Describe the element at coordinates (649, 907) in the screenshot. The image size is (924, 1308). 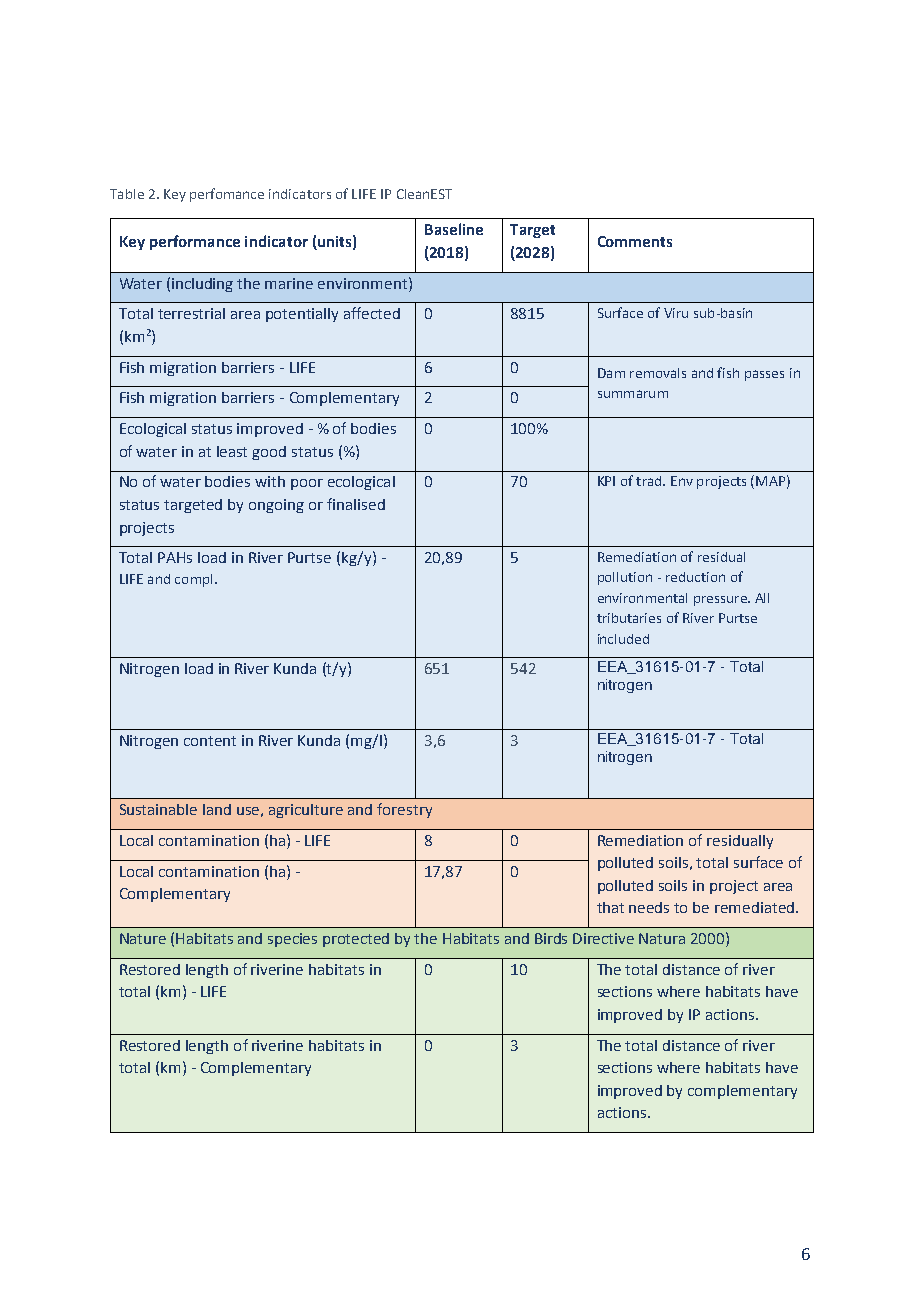
I see `needs` at that location.
